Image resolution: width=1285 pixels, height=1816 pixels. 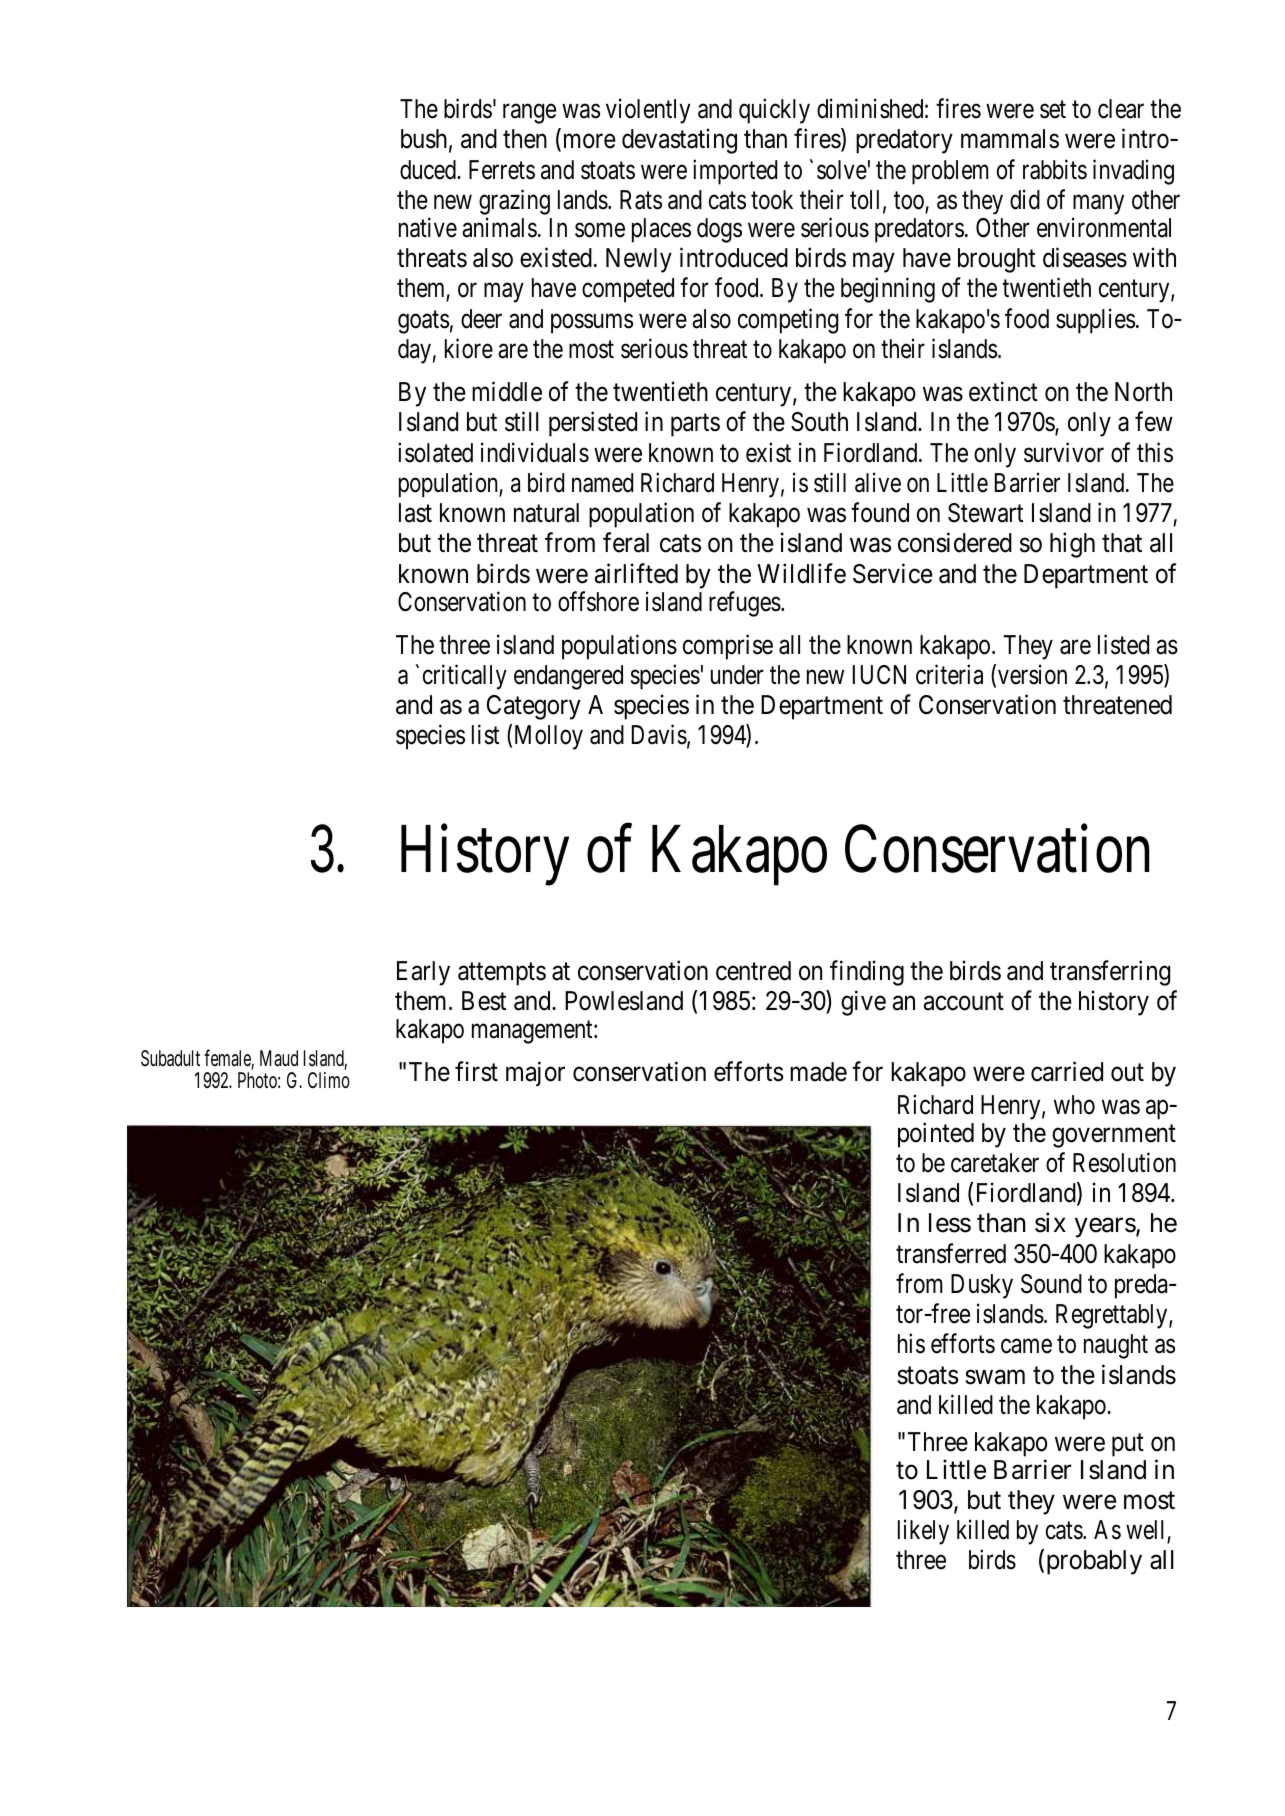 I want to click on centred, so click(x=753, y=971).
